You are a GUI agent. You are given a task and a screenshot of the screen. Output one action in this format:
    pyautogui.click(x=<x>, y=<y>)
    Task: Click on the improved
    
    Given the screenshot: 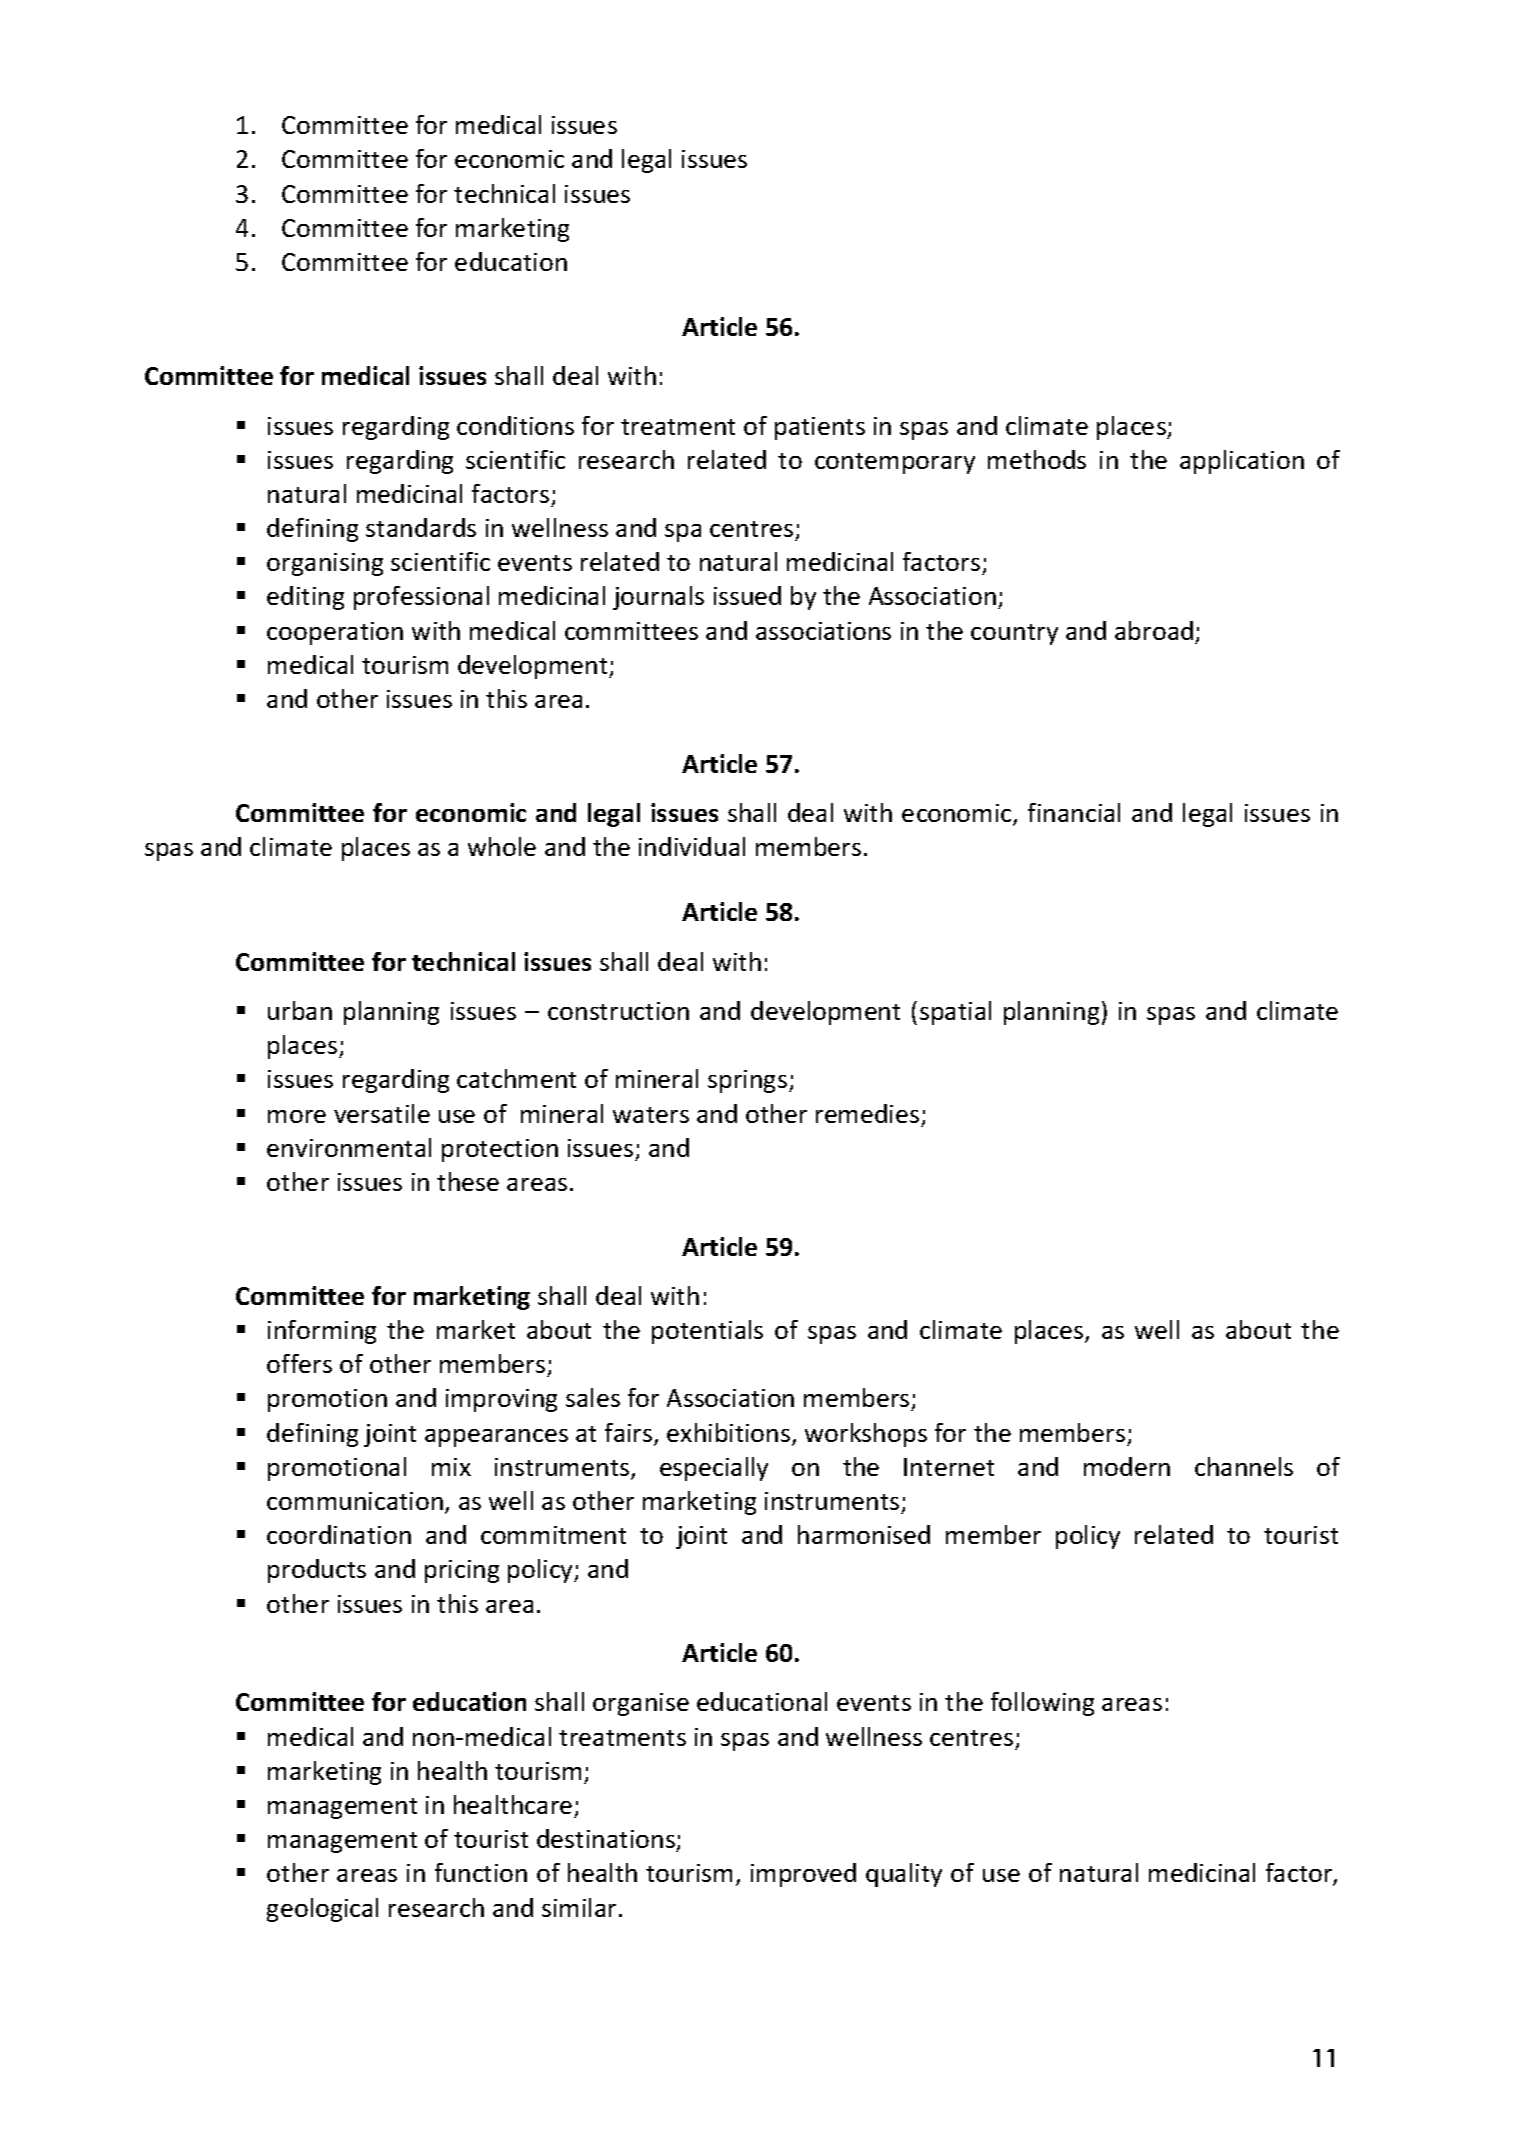 What is the action you would take?
    pyautogui.click(x=803, y=1875)
